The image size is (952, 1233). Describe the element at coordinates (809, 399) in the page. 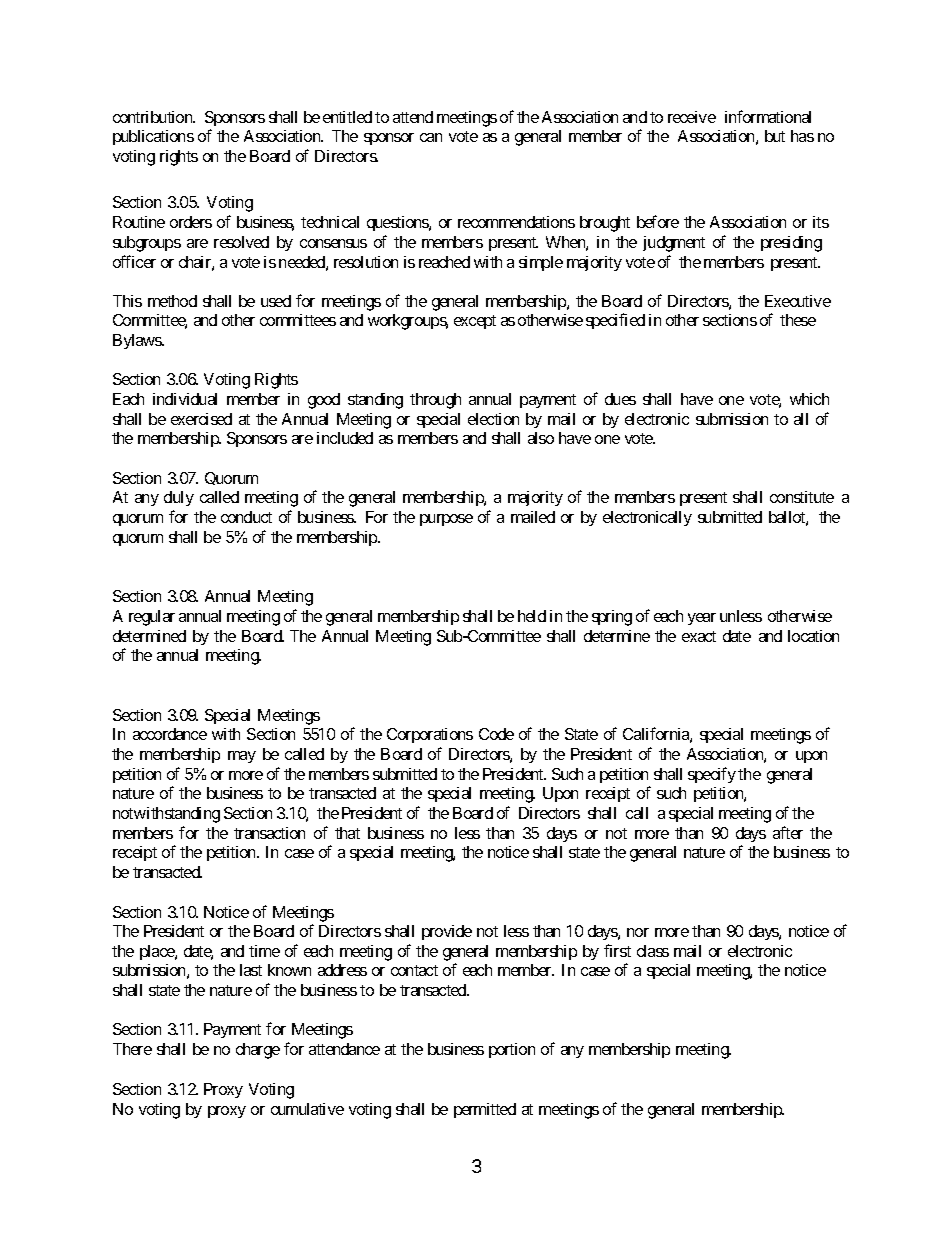

I see `which` at that location.
